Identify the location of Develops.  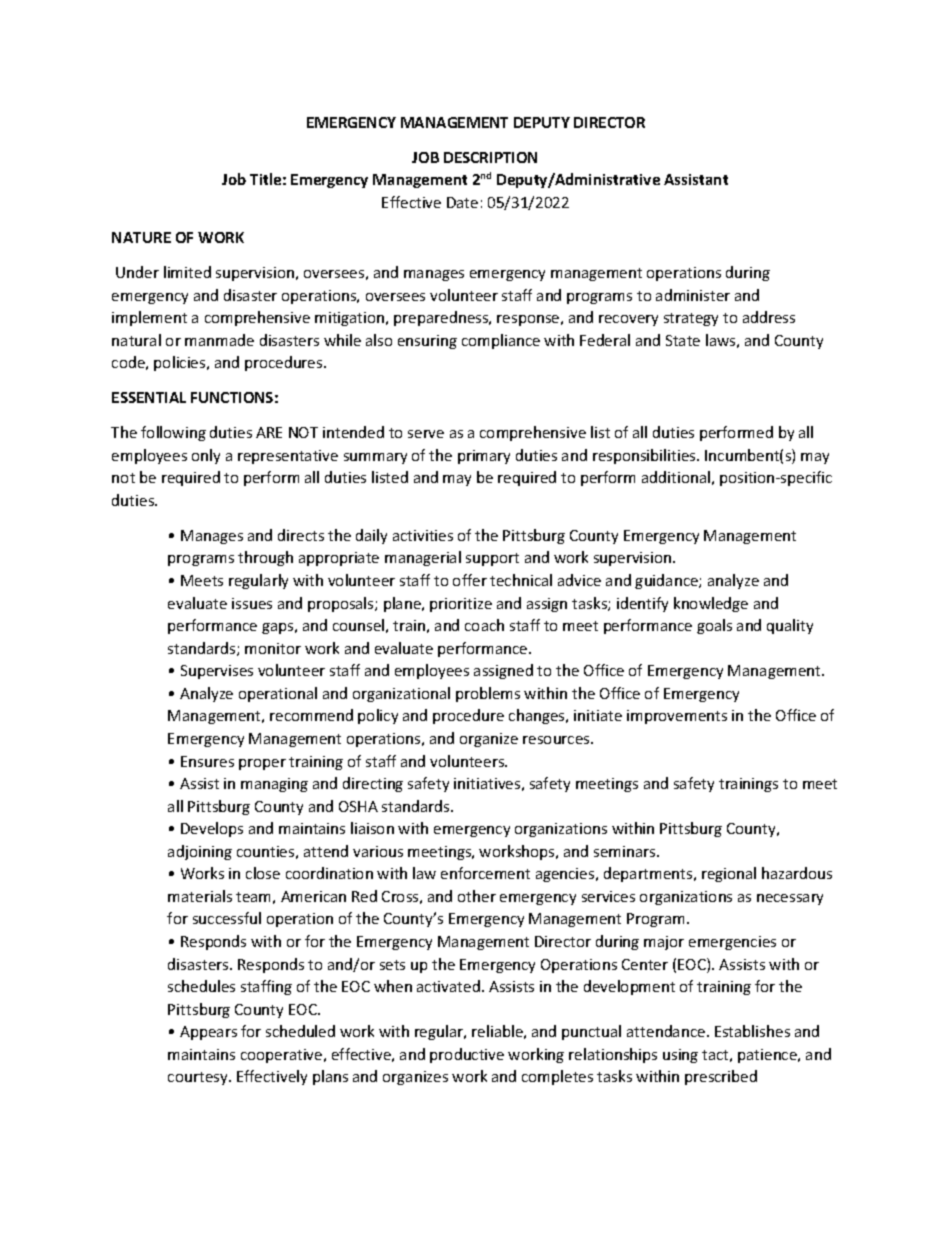
(212, 829).
